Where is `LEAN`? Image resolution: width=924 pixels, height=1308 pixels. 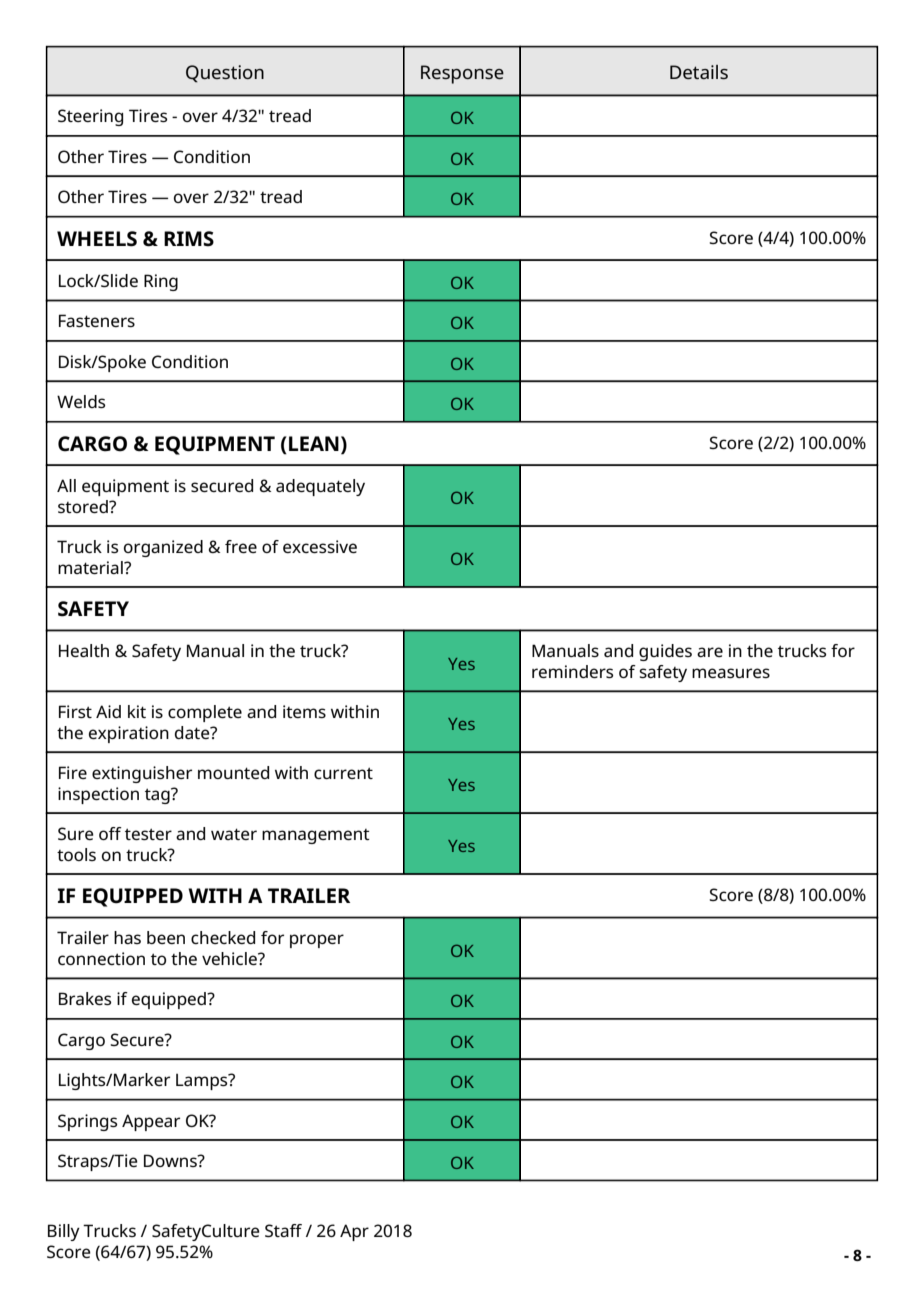 LEAN is located at coordinates (314, 443).
